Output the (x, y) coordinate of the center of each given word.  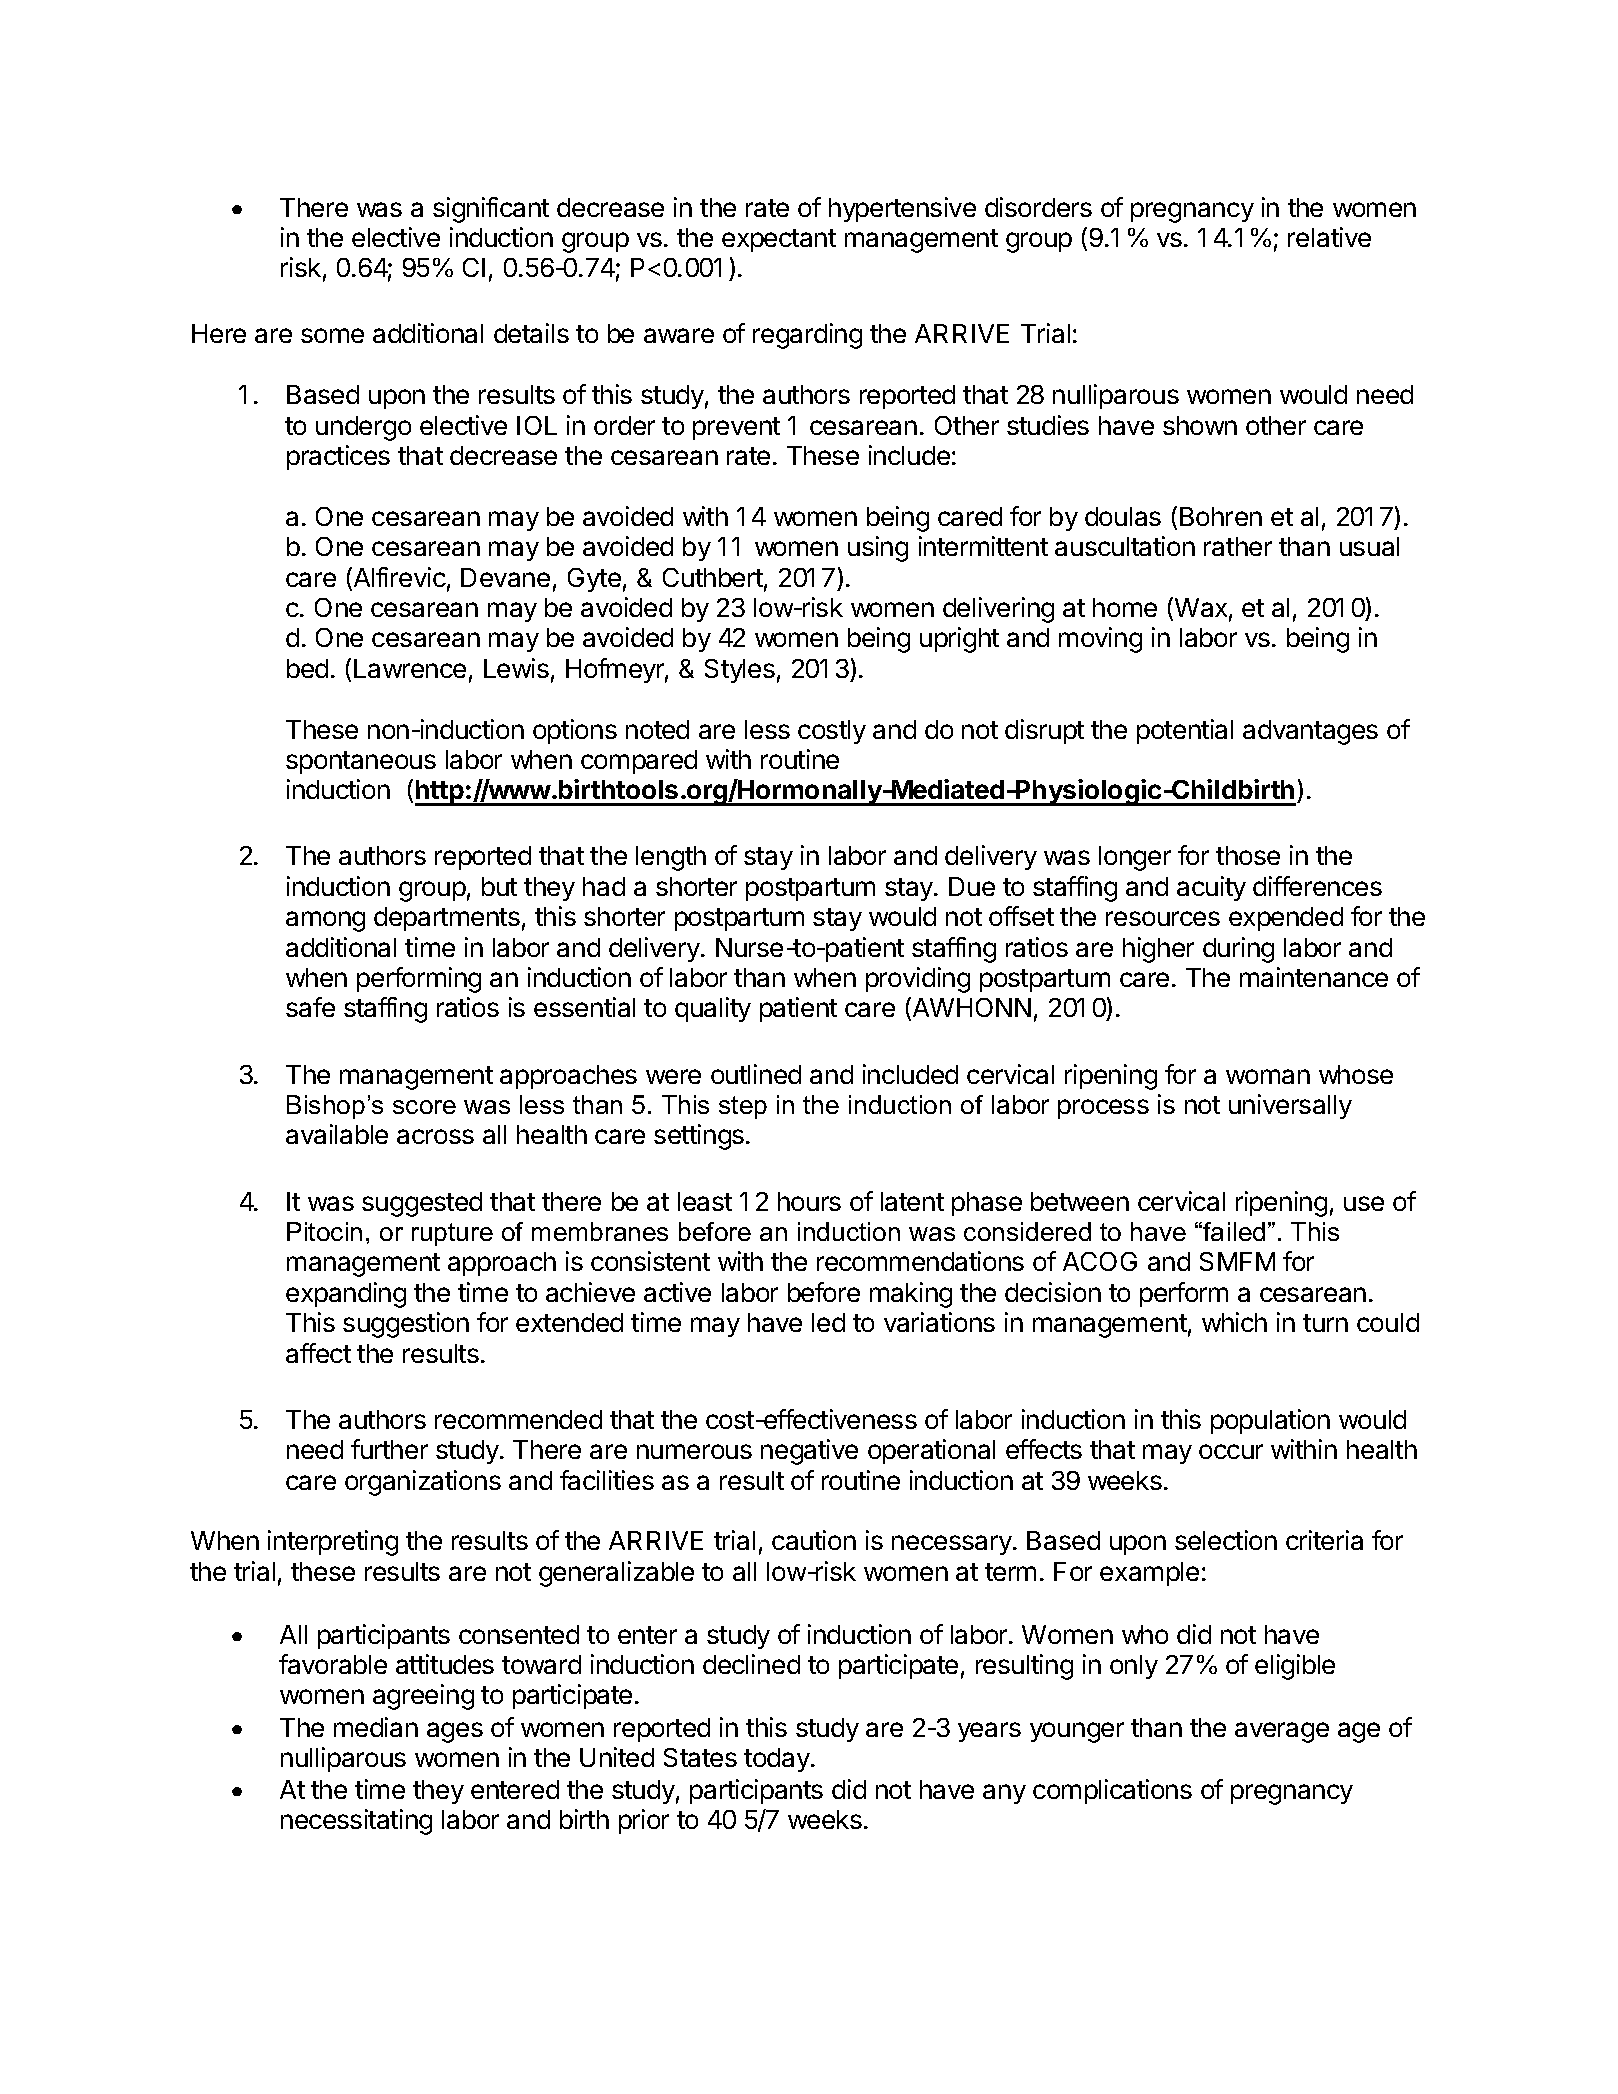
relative (1329, 237)
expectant (779, 240)
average (1282, 1732)
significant (491, 210)
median (376, 1727)
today (778, 1760)
